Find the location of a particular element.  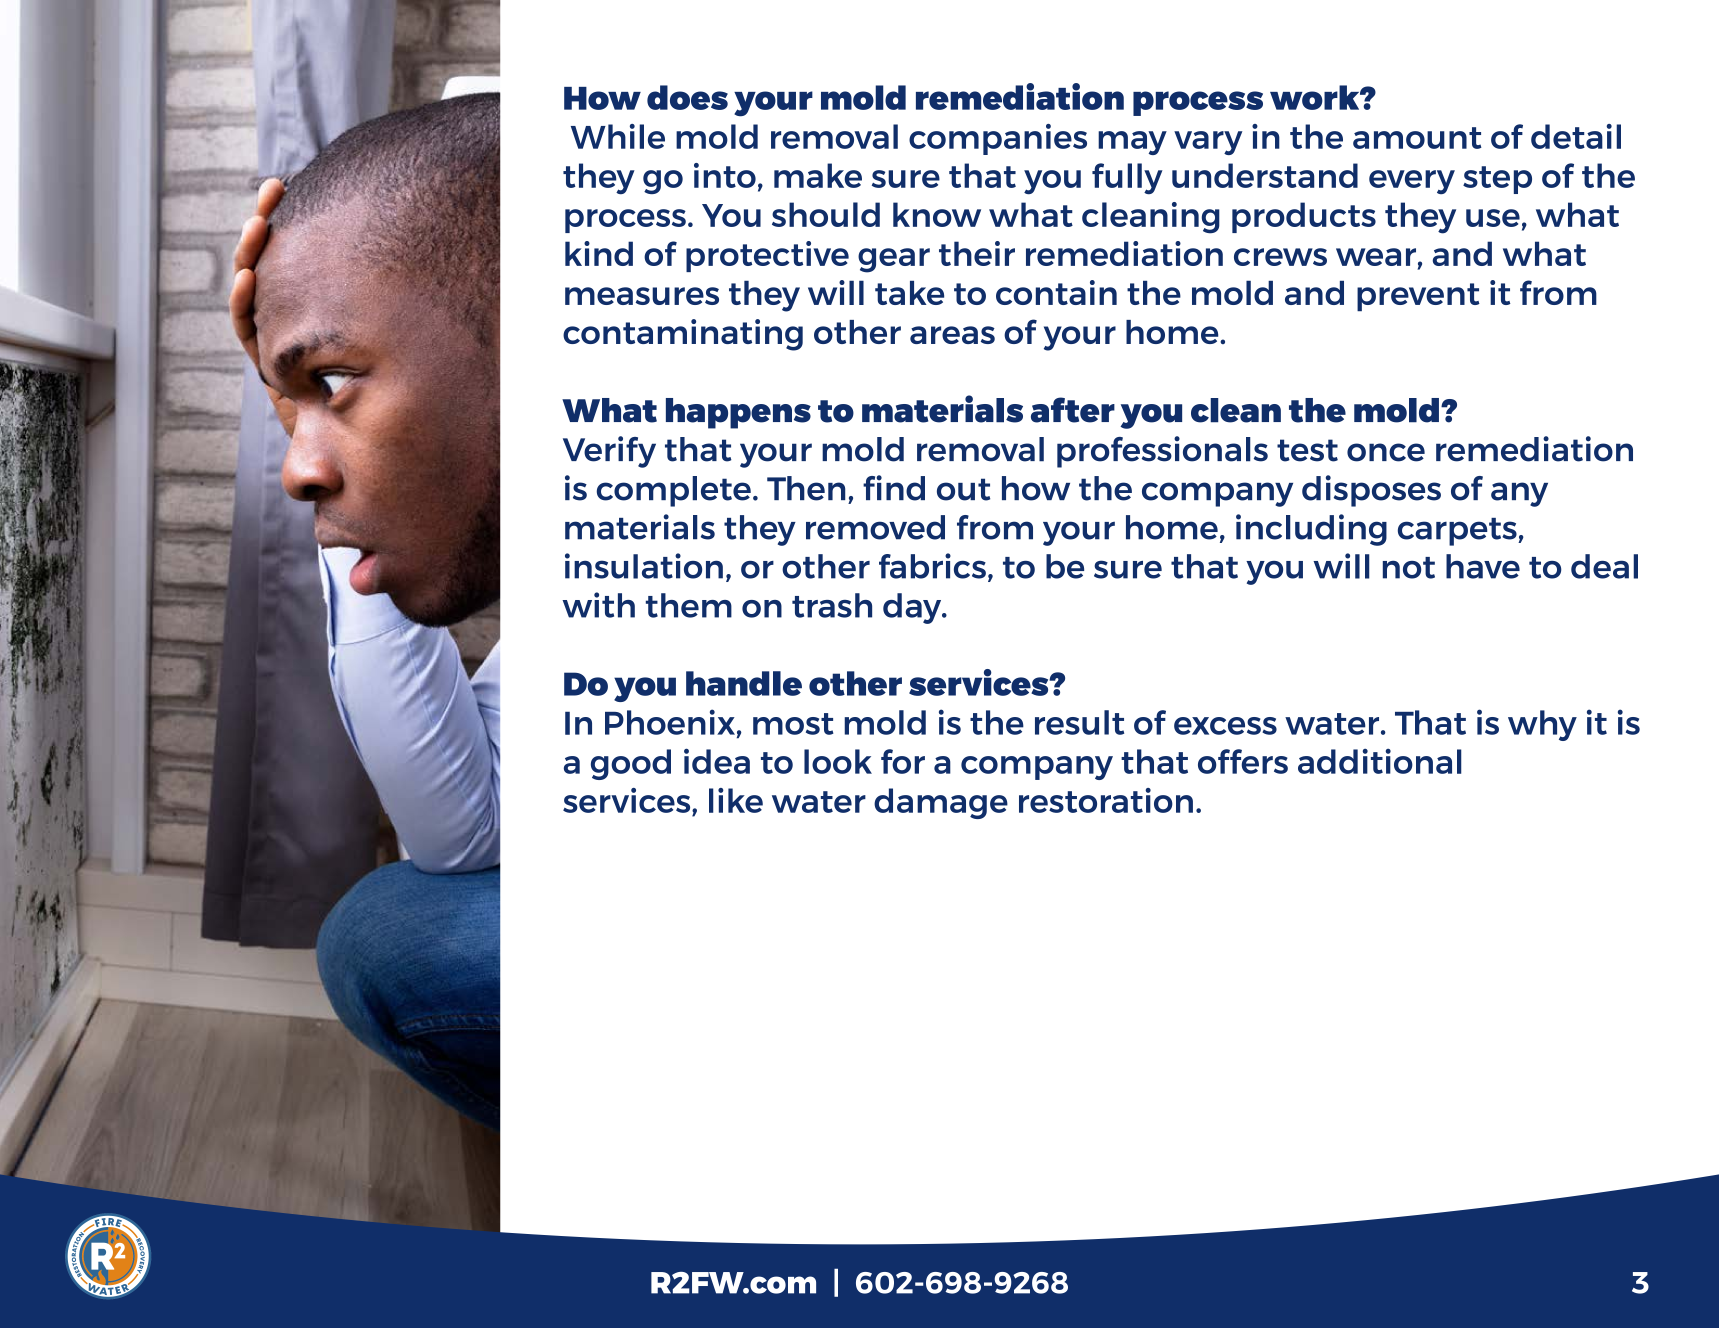

once is located at coordinates (1386, 452).
